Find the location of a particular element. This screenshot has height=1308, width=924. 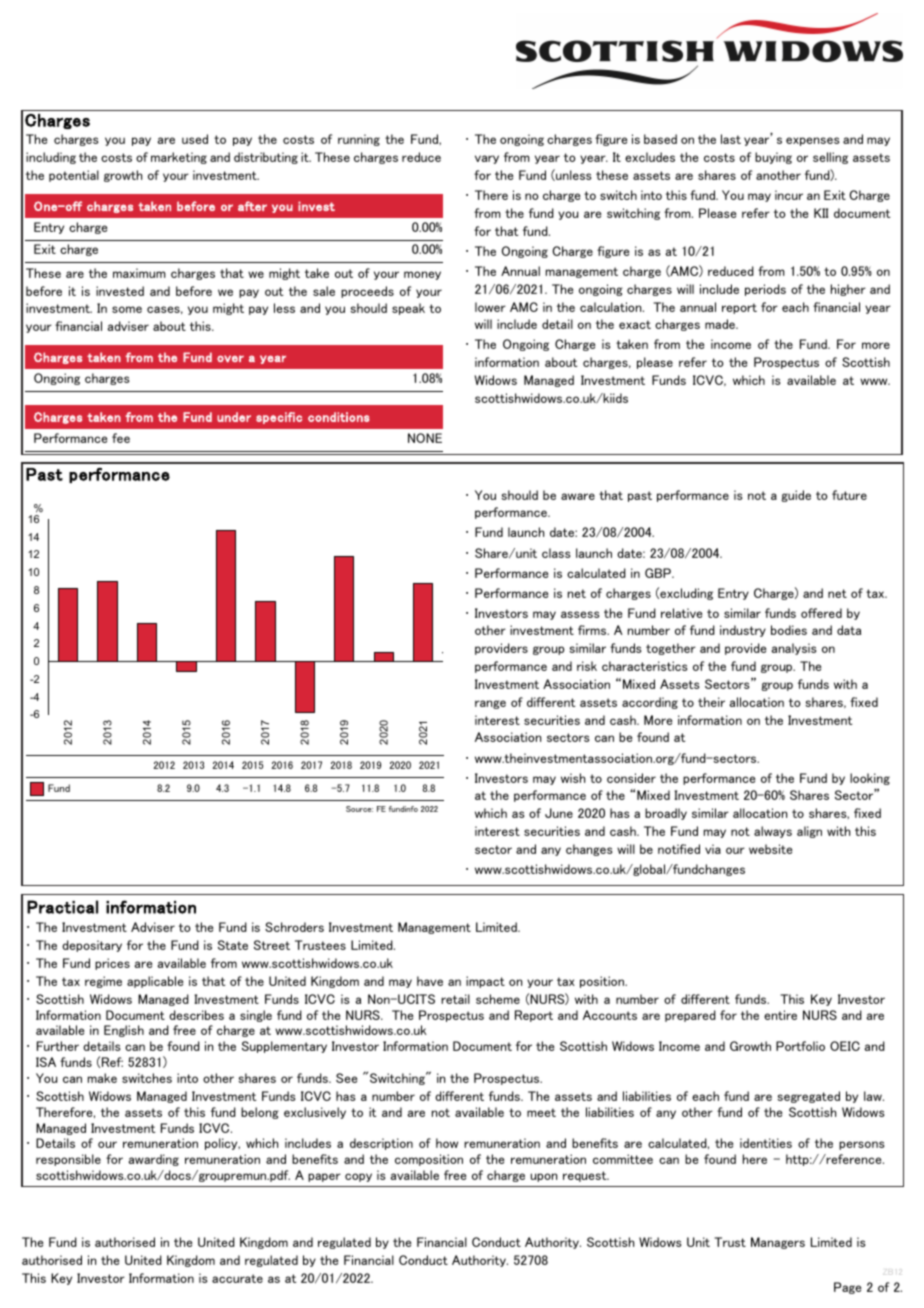

vary is located at coordinates (487, 159).
